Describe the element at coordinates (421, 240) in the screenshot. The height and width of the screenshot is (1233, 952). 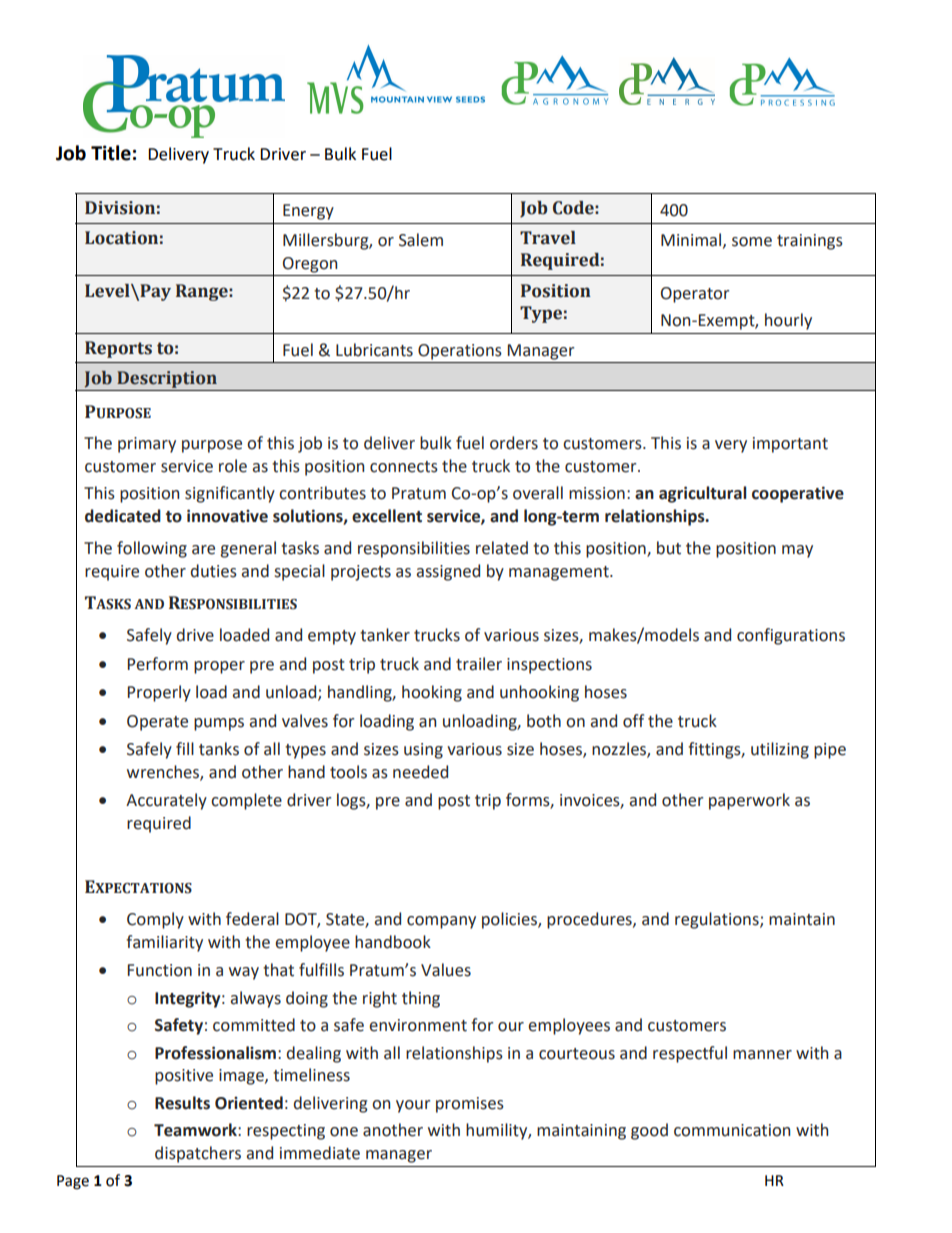
I see `Salem` at that location.
